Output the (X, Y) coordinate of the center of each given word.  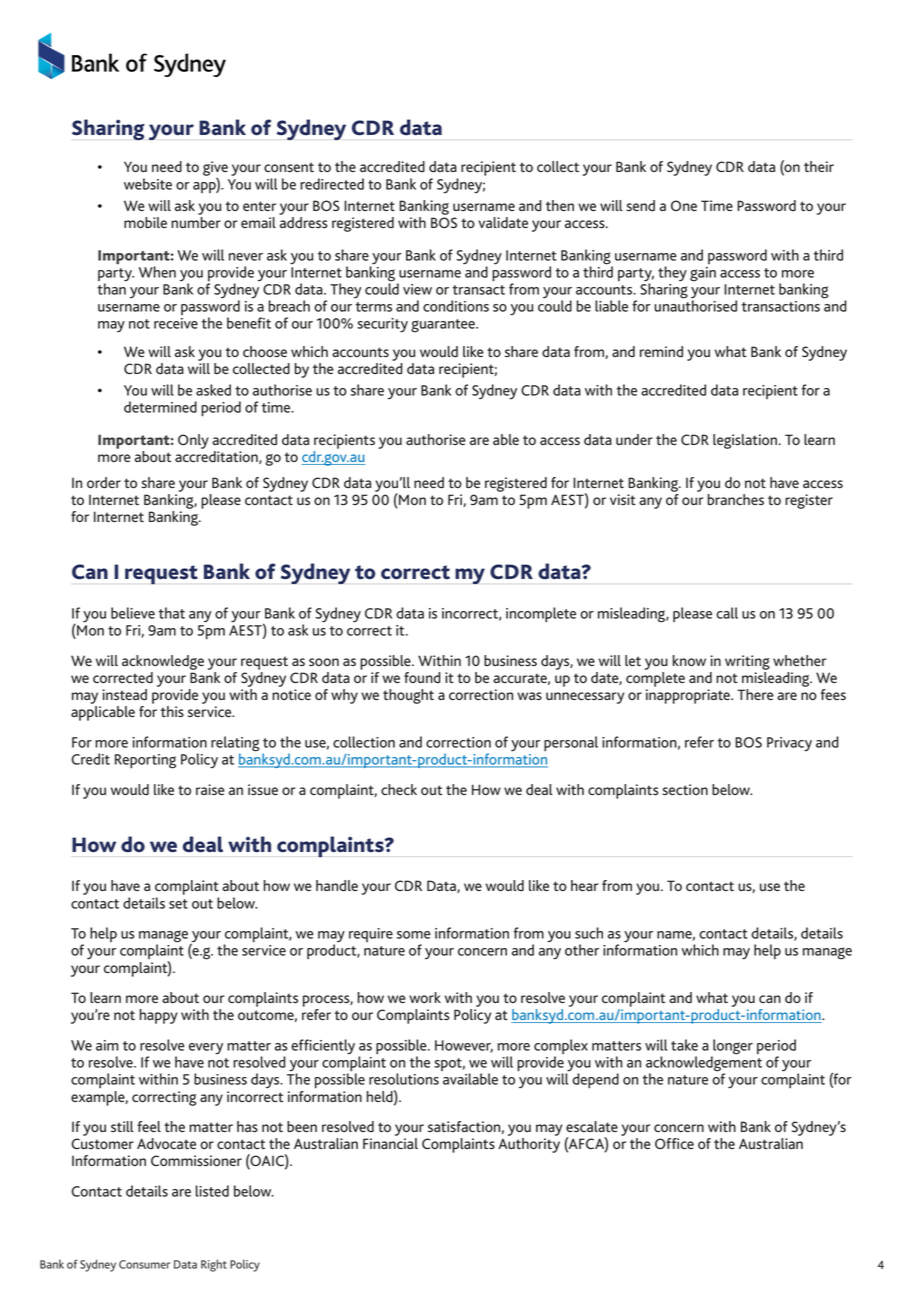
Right (214, 1265)
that (172, 613)
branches (736, 499)
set (178, 904)
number (196, 221)
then (560, 205)
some (414, 935)
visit (623, 499)
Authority (529, 1145)
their (819, 166)
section (685, 789)
